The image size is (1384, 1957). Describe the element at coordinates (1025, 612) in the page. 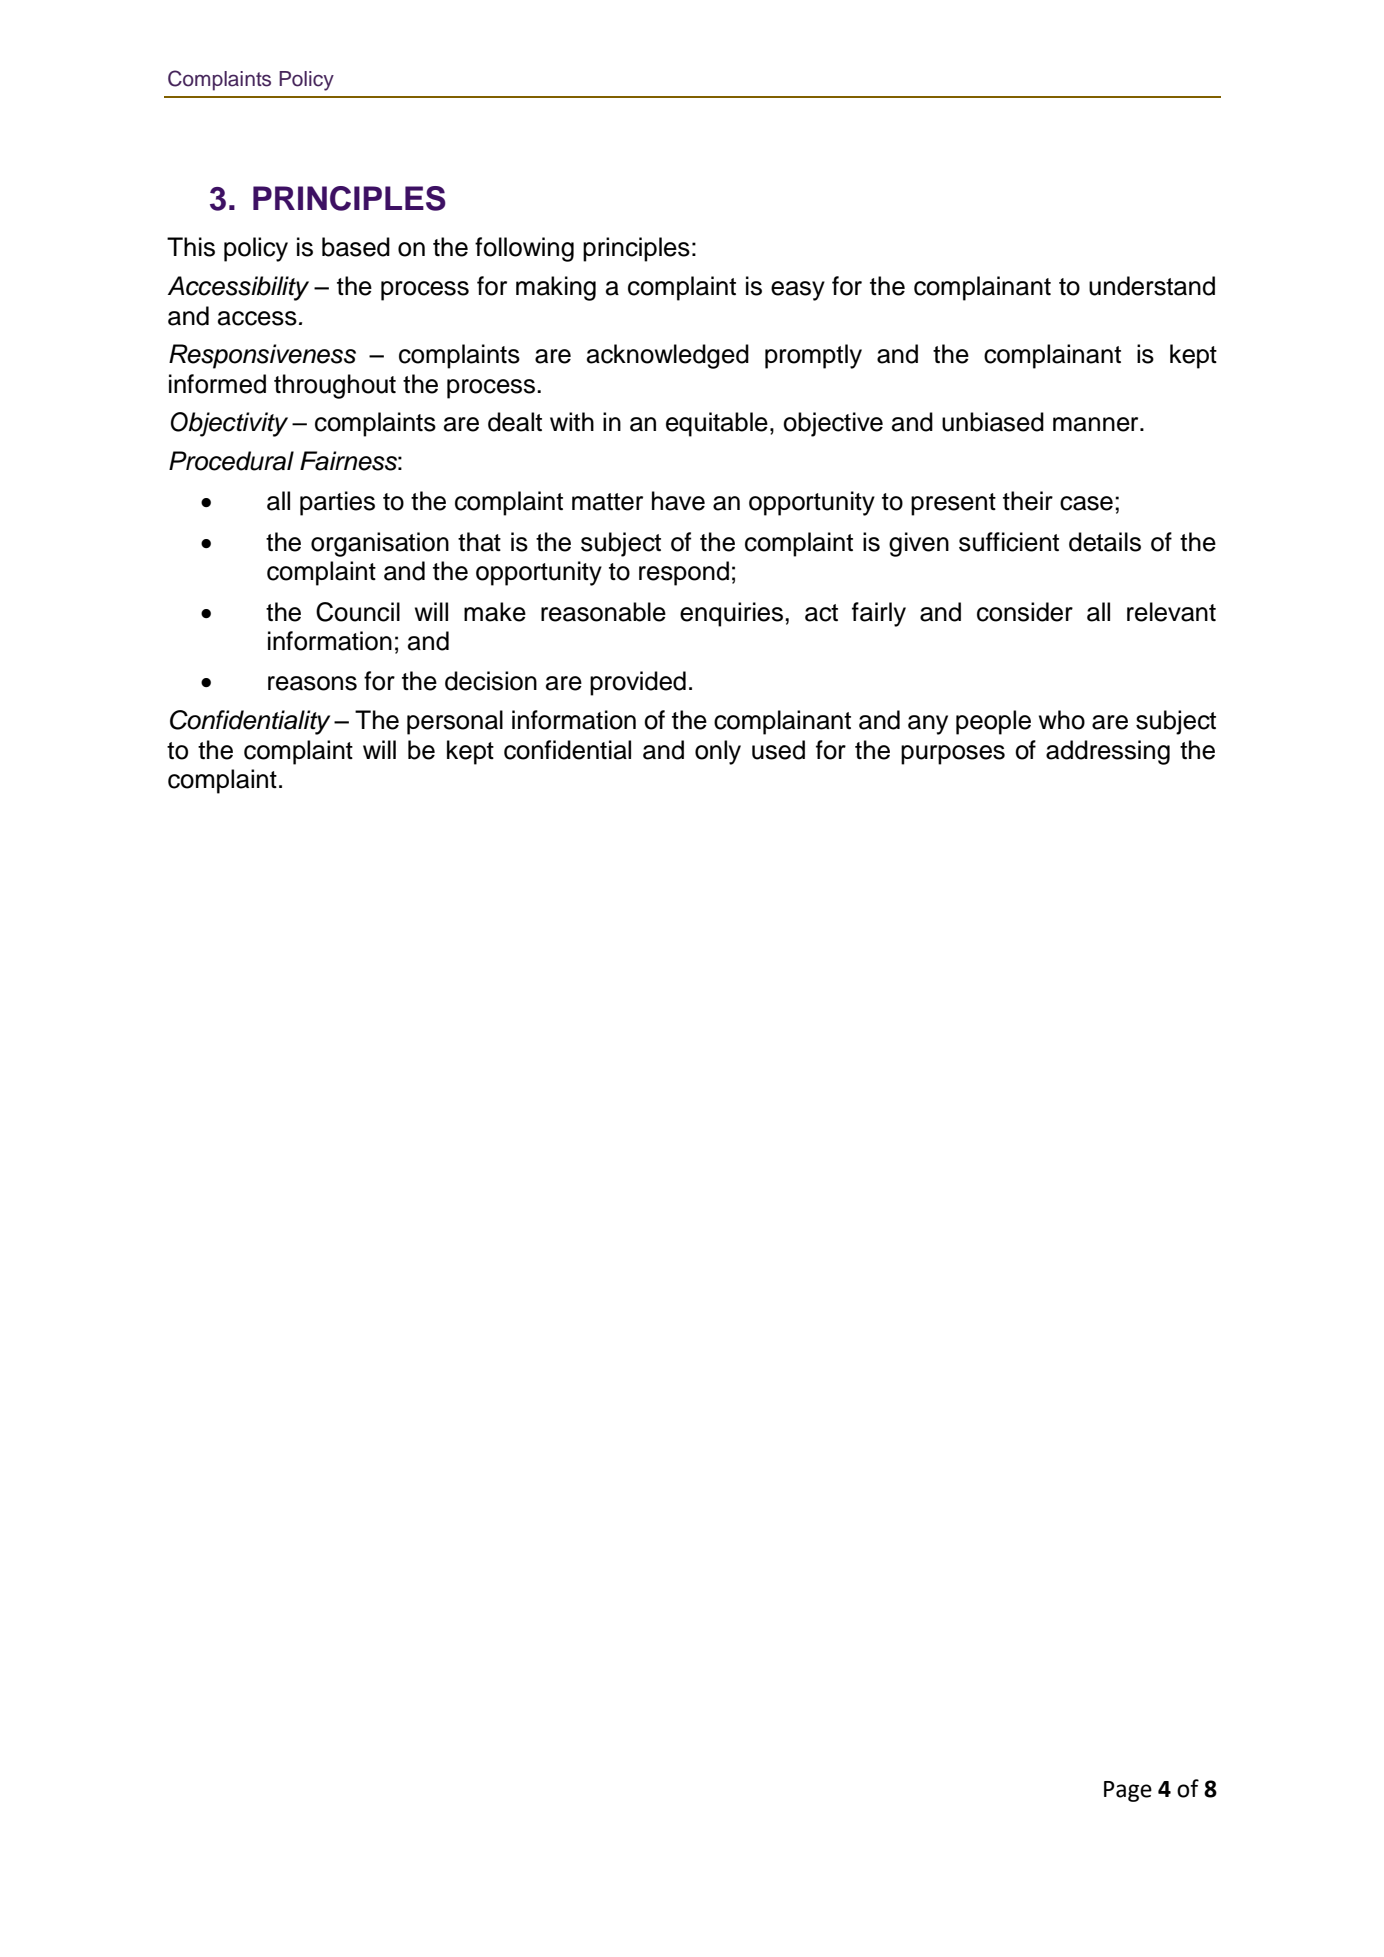

I see `consider` at that location.
